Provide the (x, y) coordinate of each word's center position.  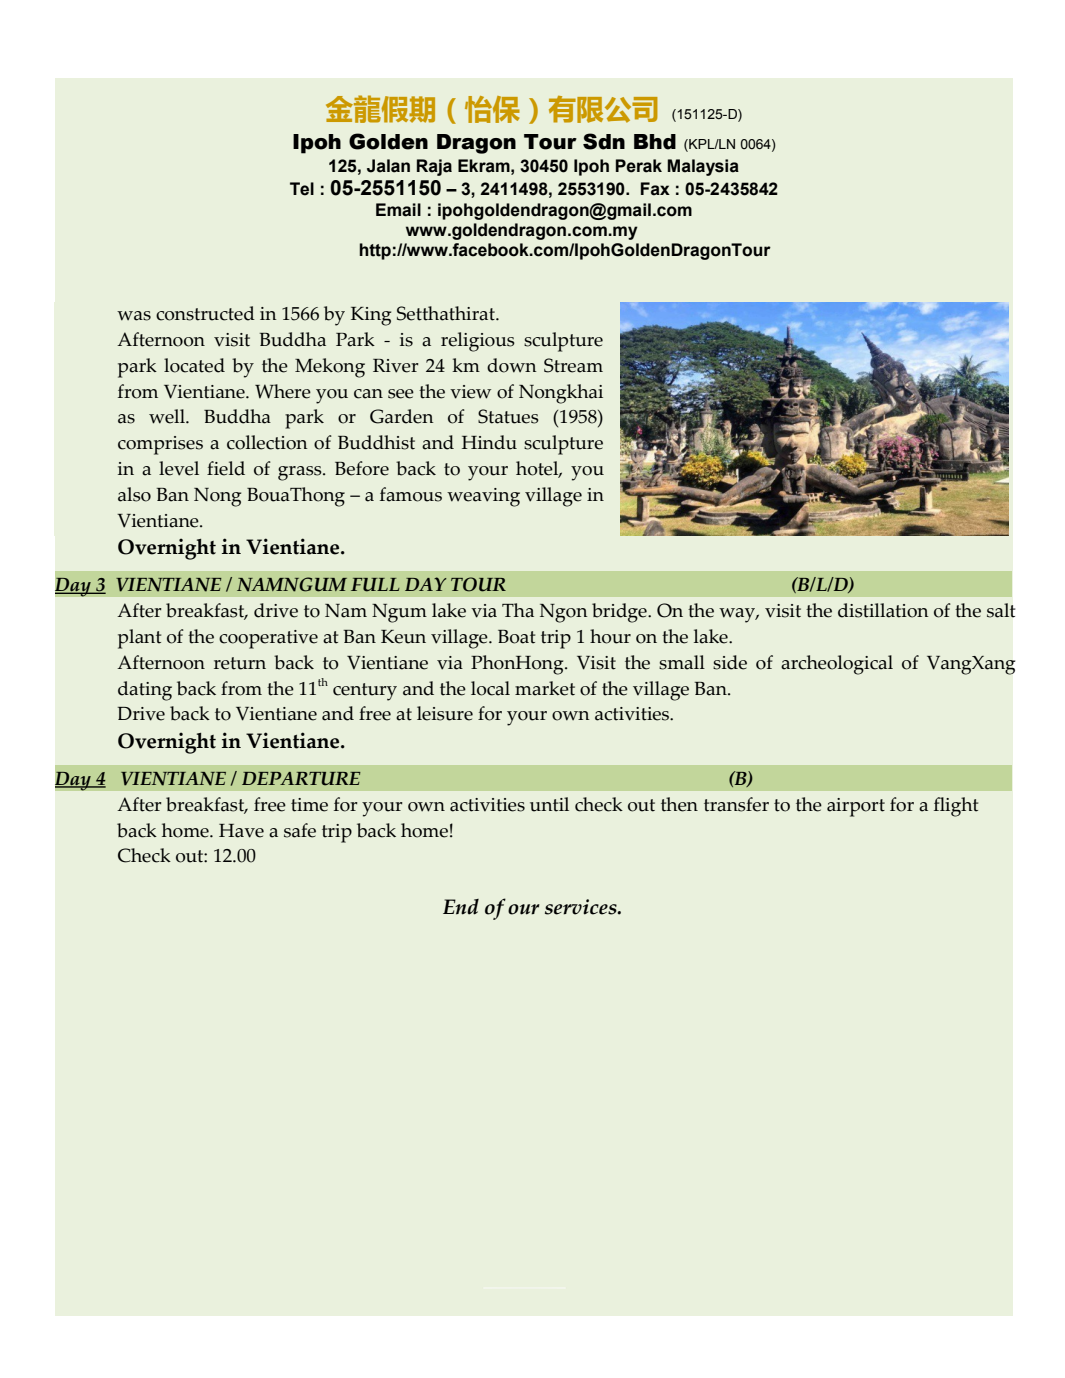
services (582, 907)
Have (241, 831)
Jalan (388, 166)
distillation (883, 610)
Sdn (604, 141)
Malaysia (703, 167)
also (134, 494)
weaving (483, 497)
